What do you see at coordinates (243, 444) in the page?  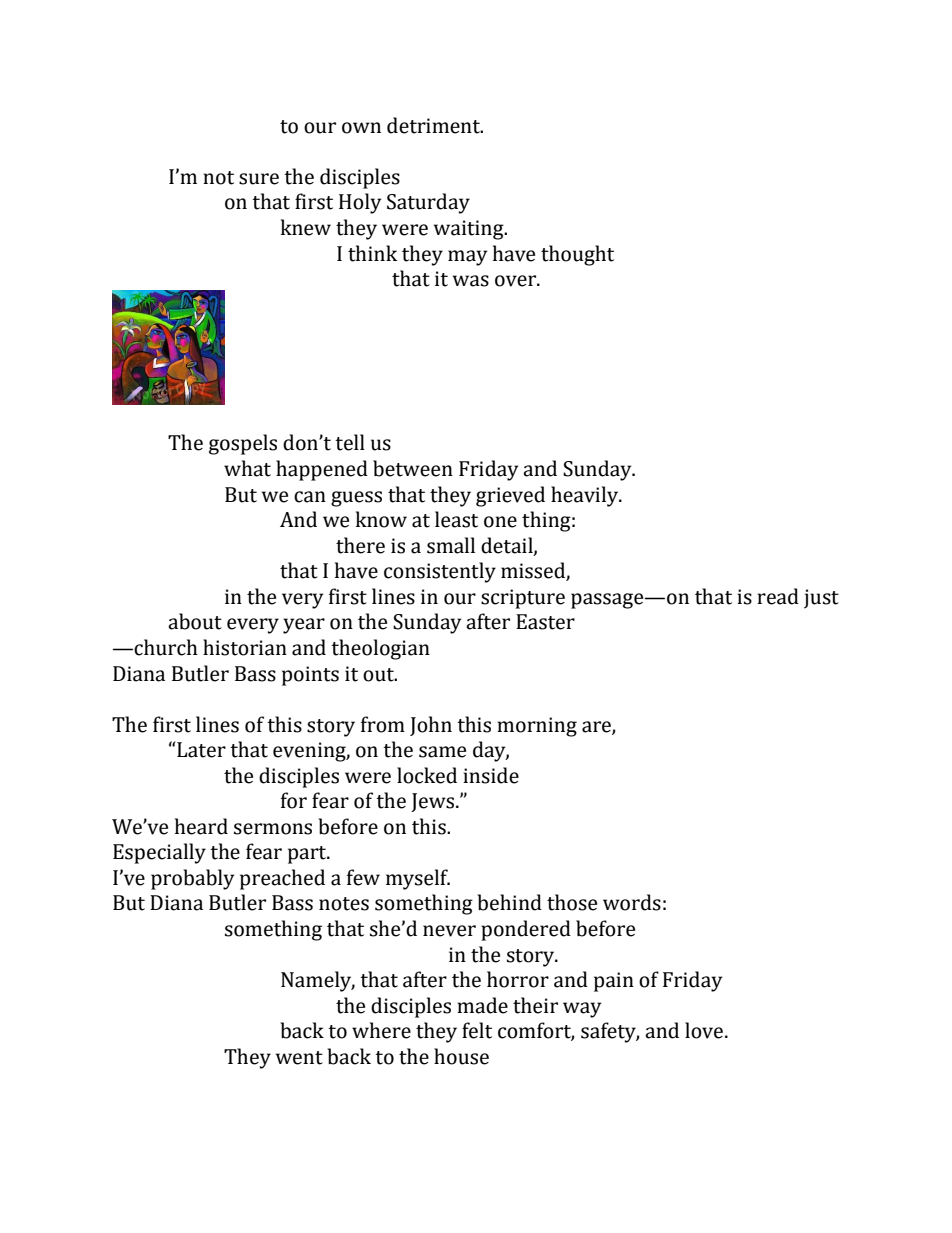 I see `gospels` at bounding box center [243, 444].
